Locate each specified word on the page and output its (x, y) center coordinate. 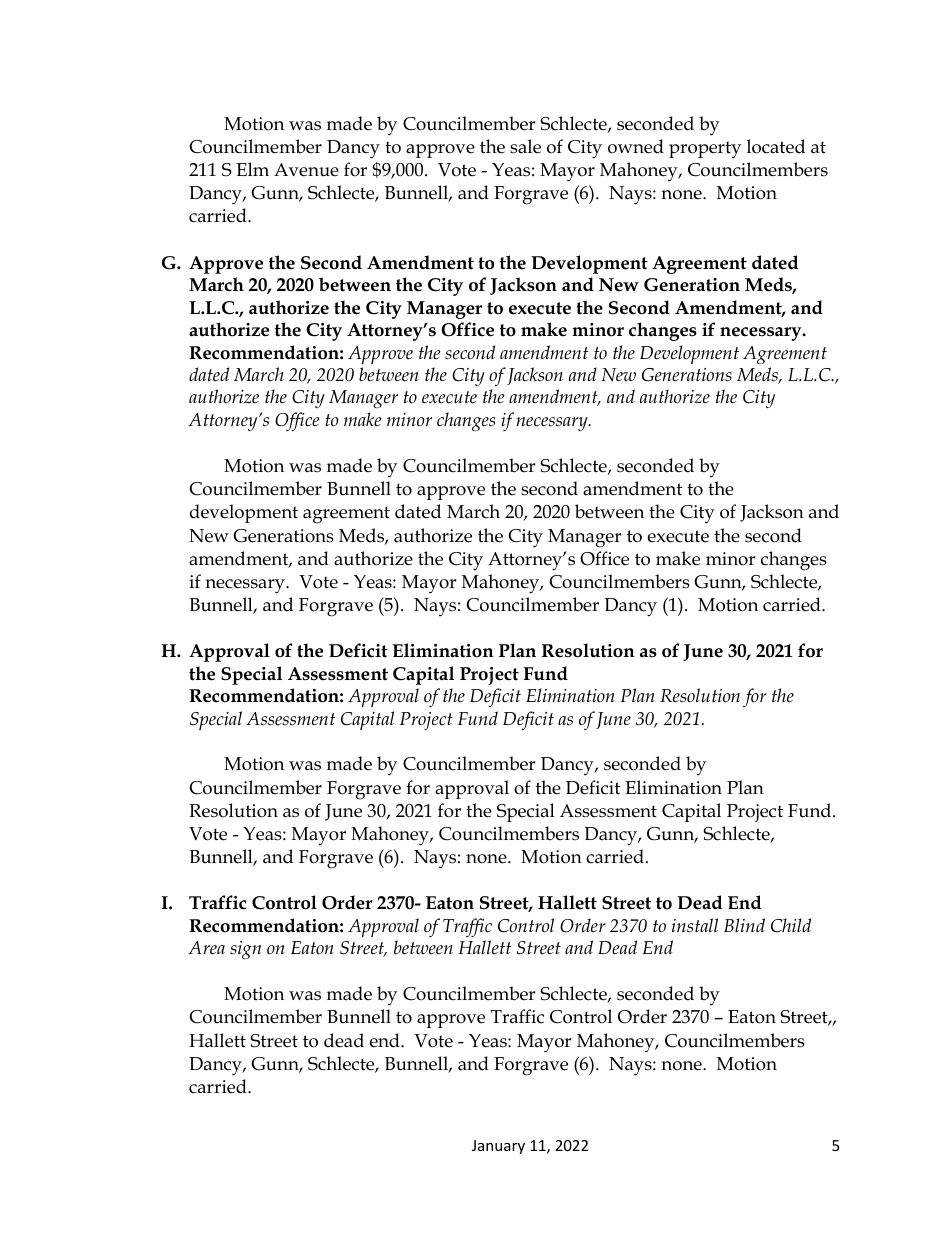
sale (525, 146)
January (498, 1147)
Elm (252, 169)
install (695, 925)
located (776, 146)
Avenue (306, 170)
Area (206, 948)
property (705, 150)
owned (636, 146)
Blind (744, 925)
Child (791, 925)
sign (245, 950)
